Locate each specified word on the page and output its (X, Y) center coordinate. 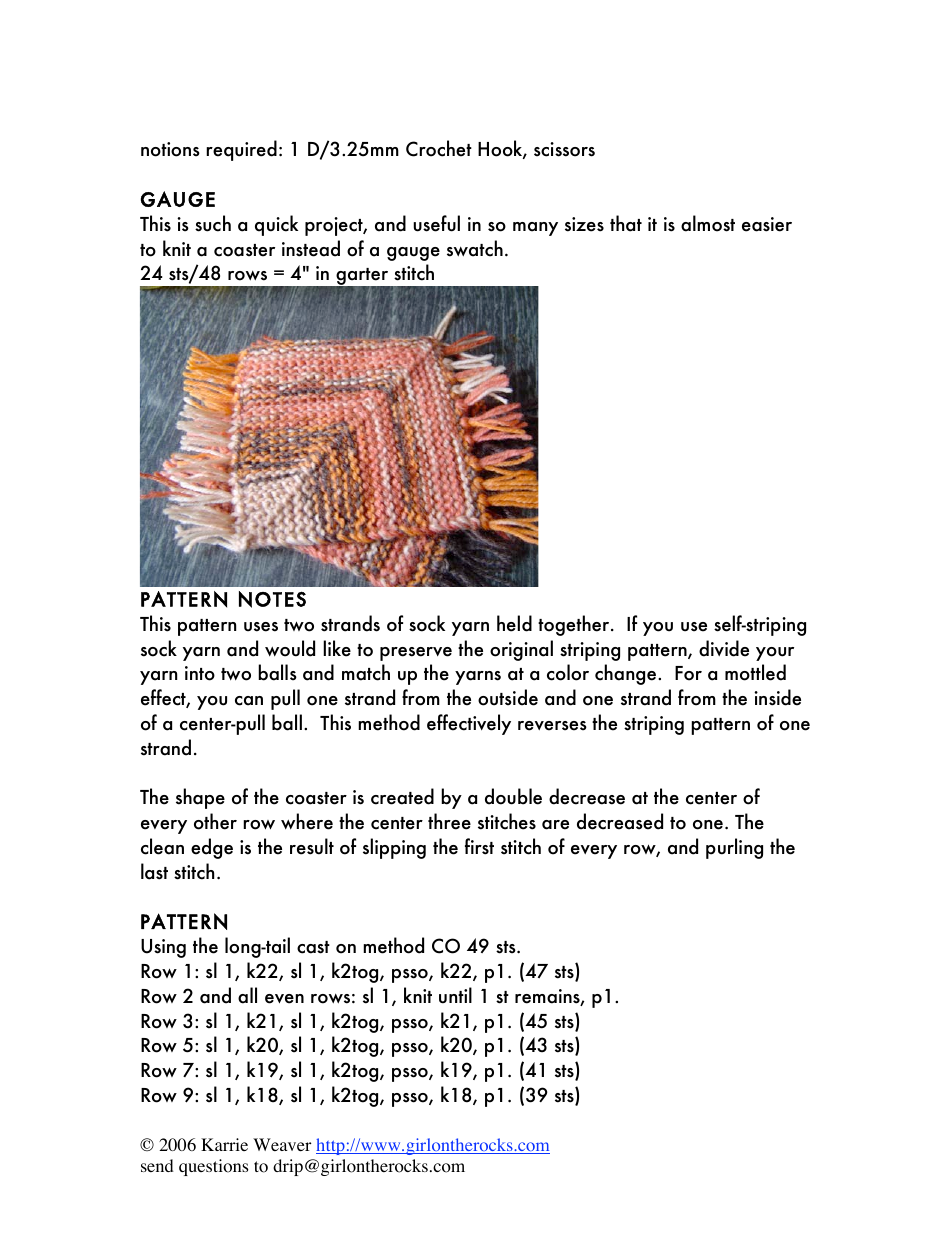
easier (767, 224)
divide (724, 648)
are (555, 825)
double (513, 796)
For (688, 673)
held (514, 623)
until (455, 995)
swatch (475, 248)
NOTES (272, 599)
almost (708, 223)
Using (163, 948)
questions (214, 1167)
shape (200, 798)
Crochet (439, 148)
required (241, 150)
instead (311, 248)
